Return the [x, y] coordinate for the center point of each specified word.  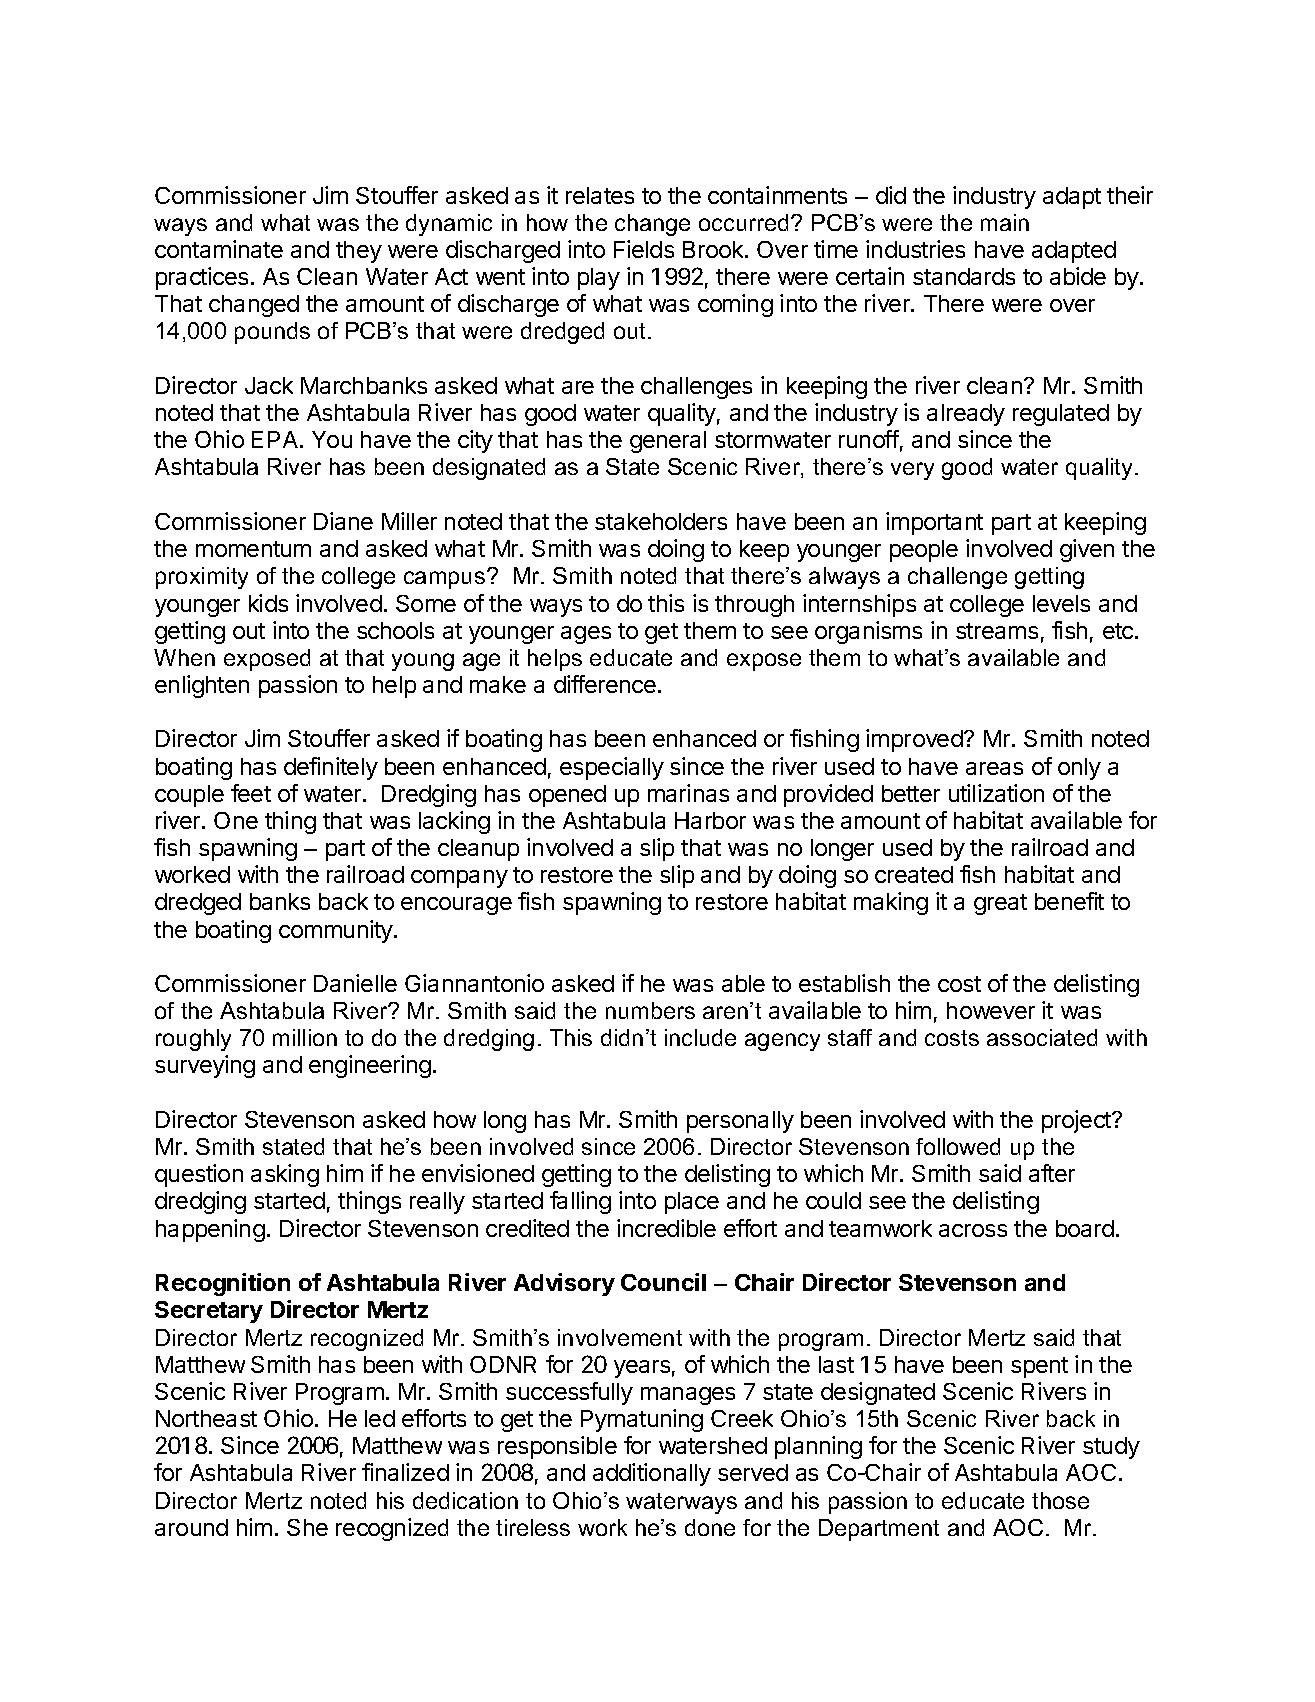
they [359, 252]
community [337, 931]
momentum [253, 549]
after [1052, 1173]
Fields [644, 249]
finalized [405, 1472]
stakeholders [661, 521]
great [1000, 904]
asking [285, 1175]
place [692, 1203]
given [1087, 550]
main [1005, 222]
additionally [652, 1474]
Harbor [710, 820]
